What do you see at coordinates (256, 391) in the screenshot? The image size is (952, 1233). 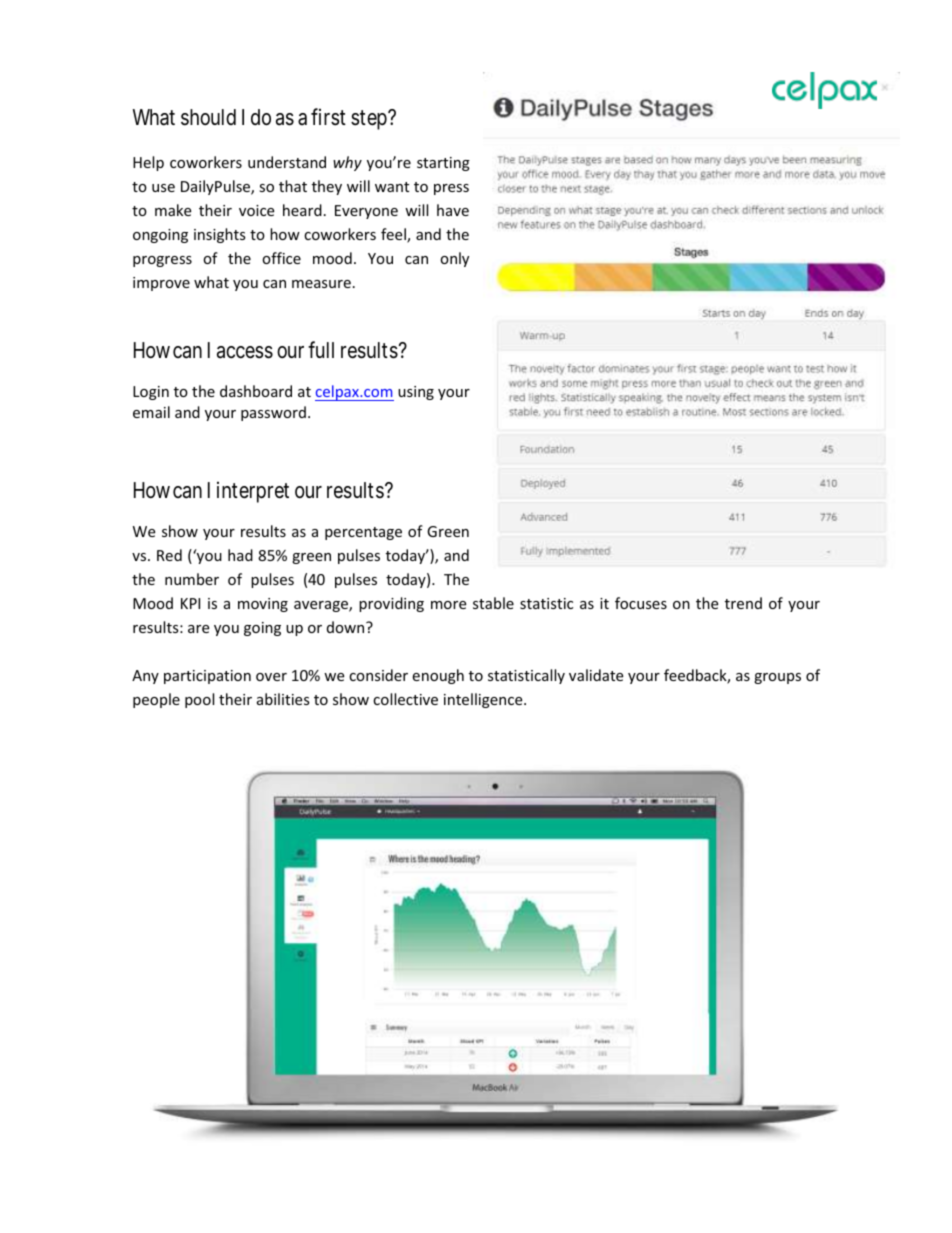 I see `dashboard` at bounding box center [256, 391].
